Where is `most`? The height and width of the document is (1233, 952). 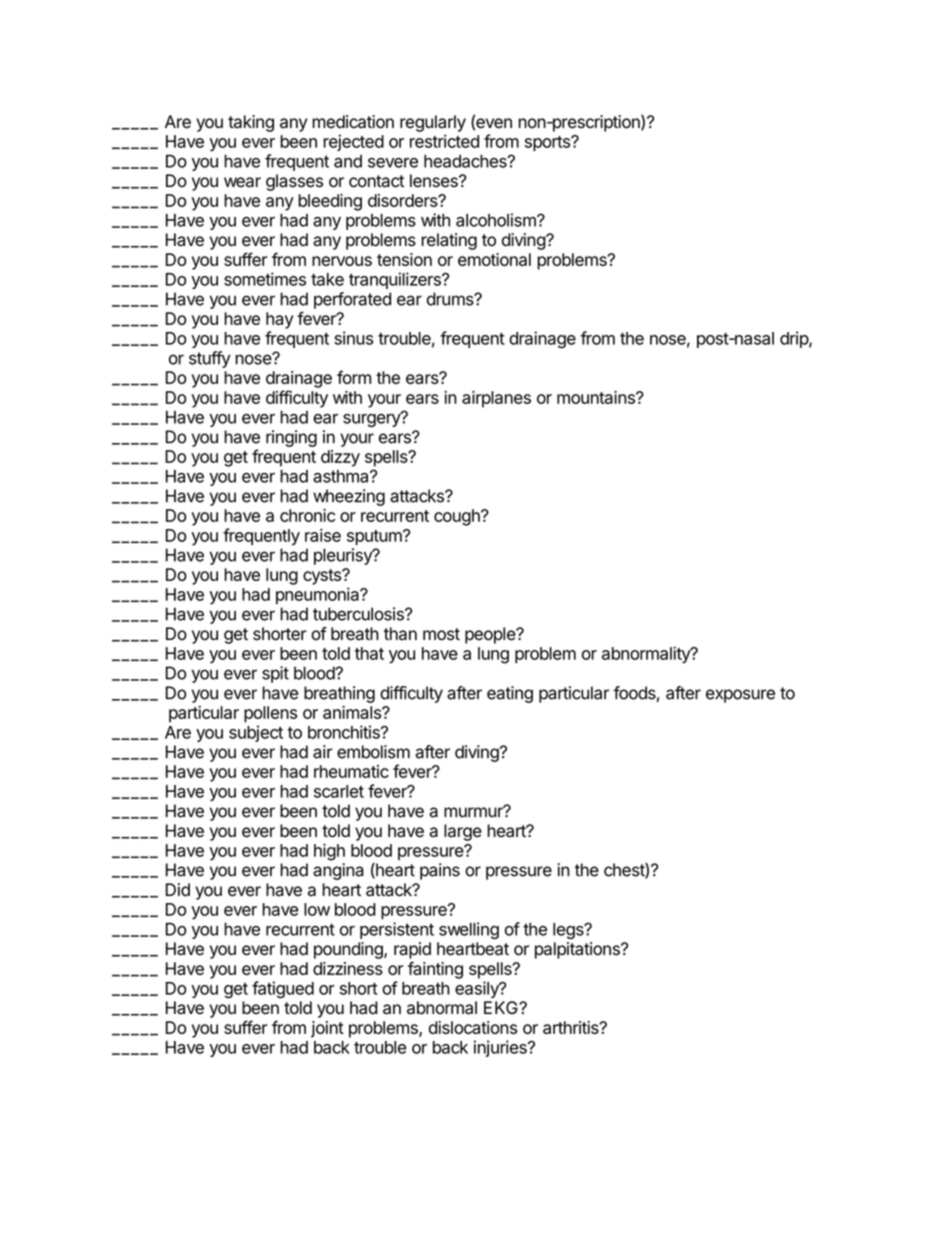 most is located at coordinates (441, 634).
